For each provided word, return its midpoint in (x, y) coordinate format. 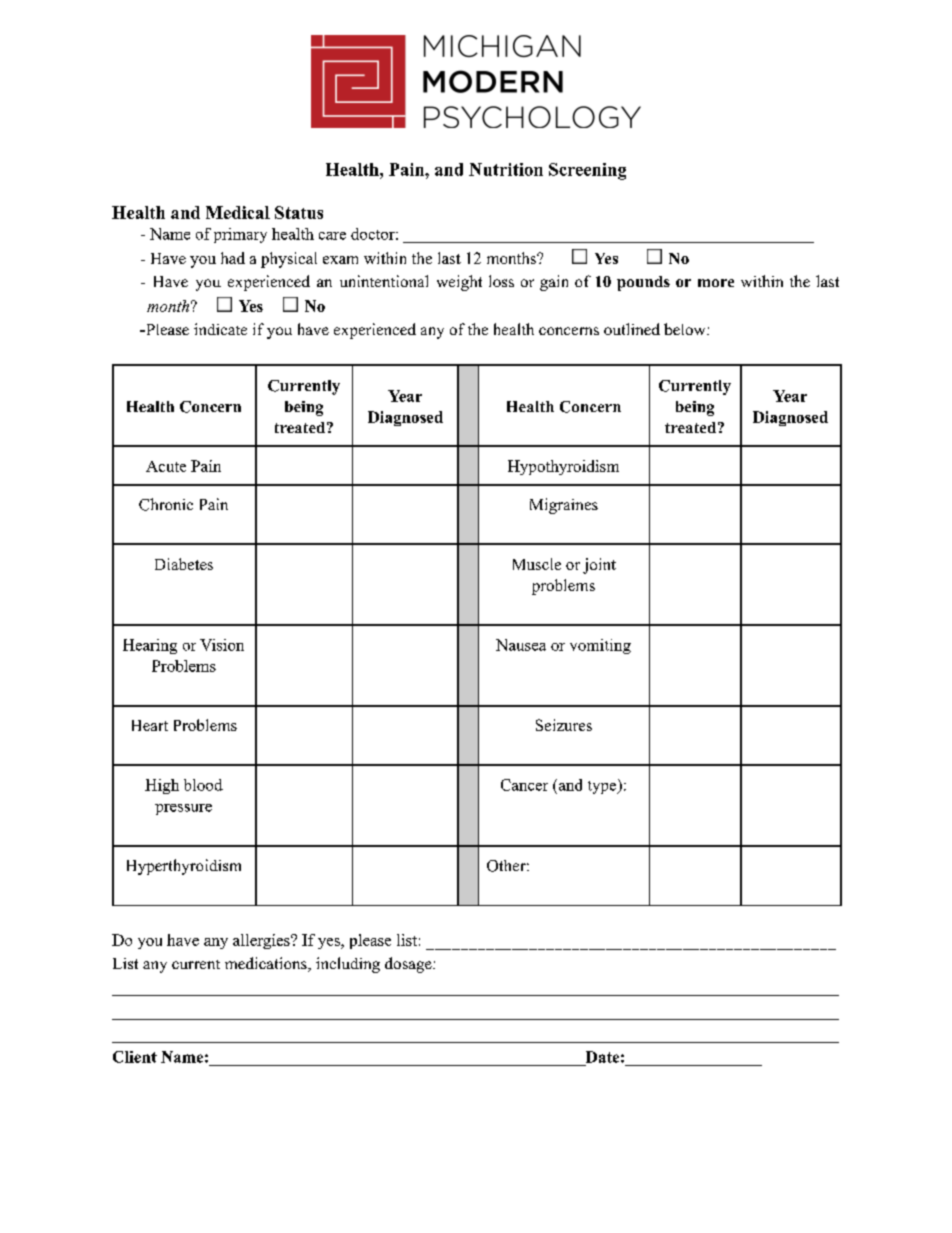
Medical (238, 212)
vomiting (600, 646)
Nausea (521, 645)
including (348, 965)
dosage (409, 965)
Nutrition (506, 169)
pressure (183, 809)
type (603, 786)
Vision (222, 645)
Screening (587, 171)
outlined (632, 329)
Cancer (524, 785)
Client (135, 1057)
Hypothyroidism (563, 467)
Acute (166, 466)
